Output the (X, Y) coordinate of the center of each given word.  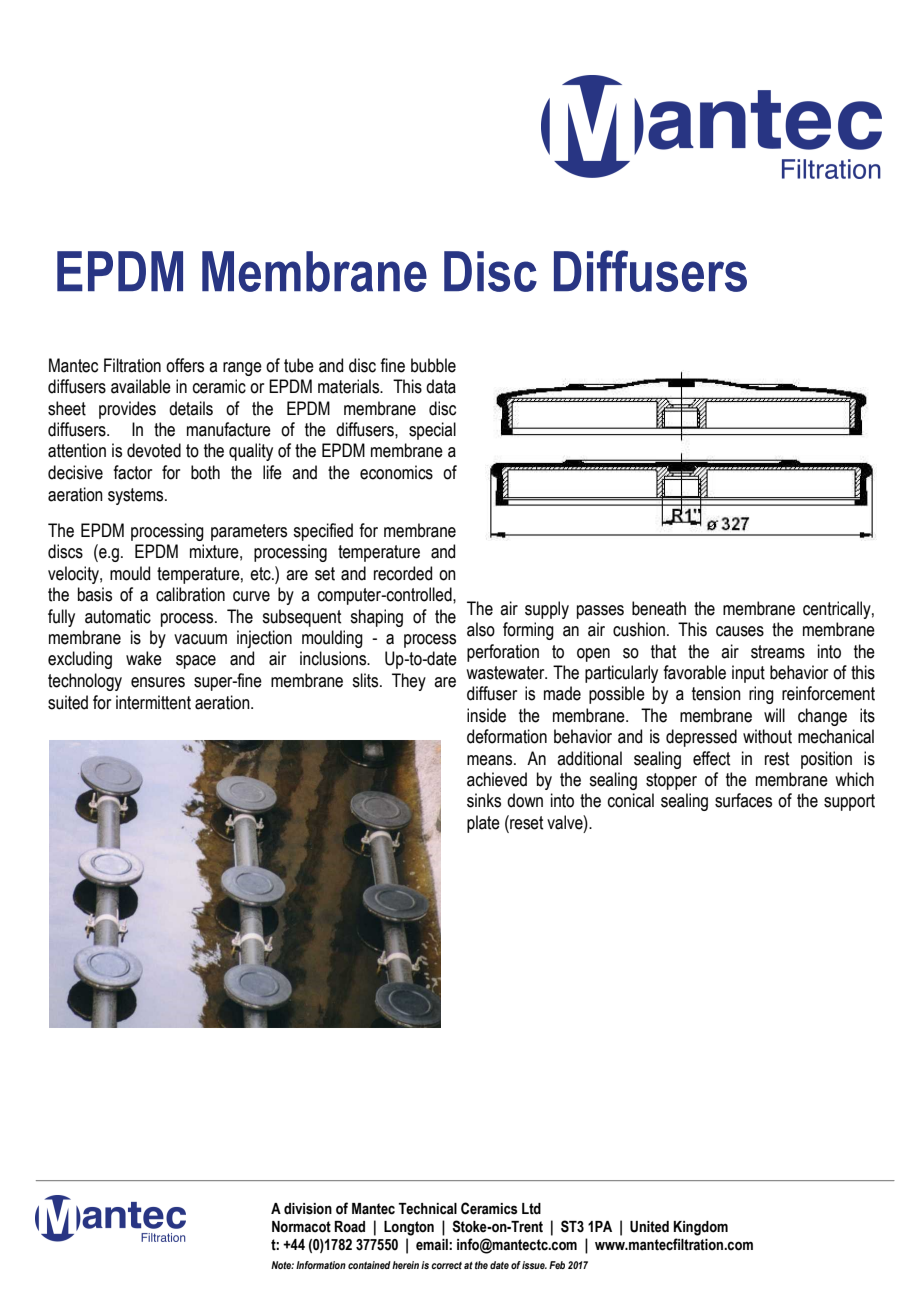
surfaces (743, 800)
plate (483, 824)
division (308, 1209)
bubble (433, 365)
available (141, 386)
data (441, 386)
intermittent (153, 702)
